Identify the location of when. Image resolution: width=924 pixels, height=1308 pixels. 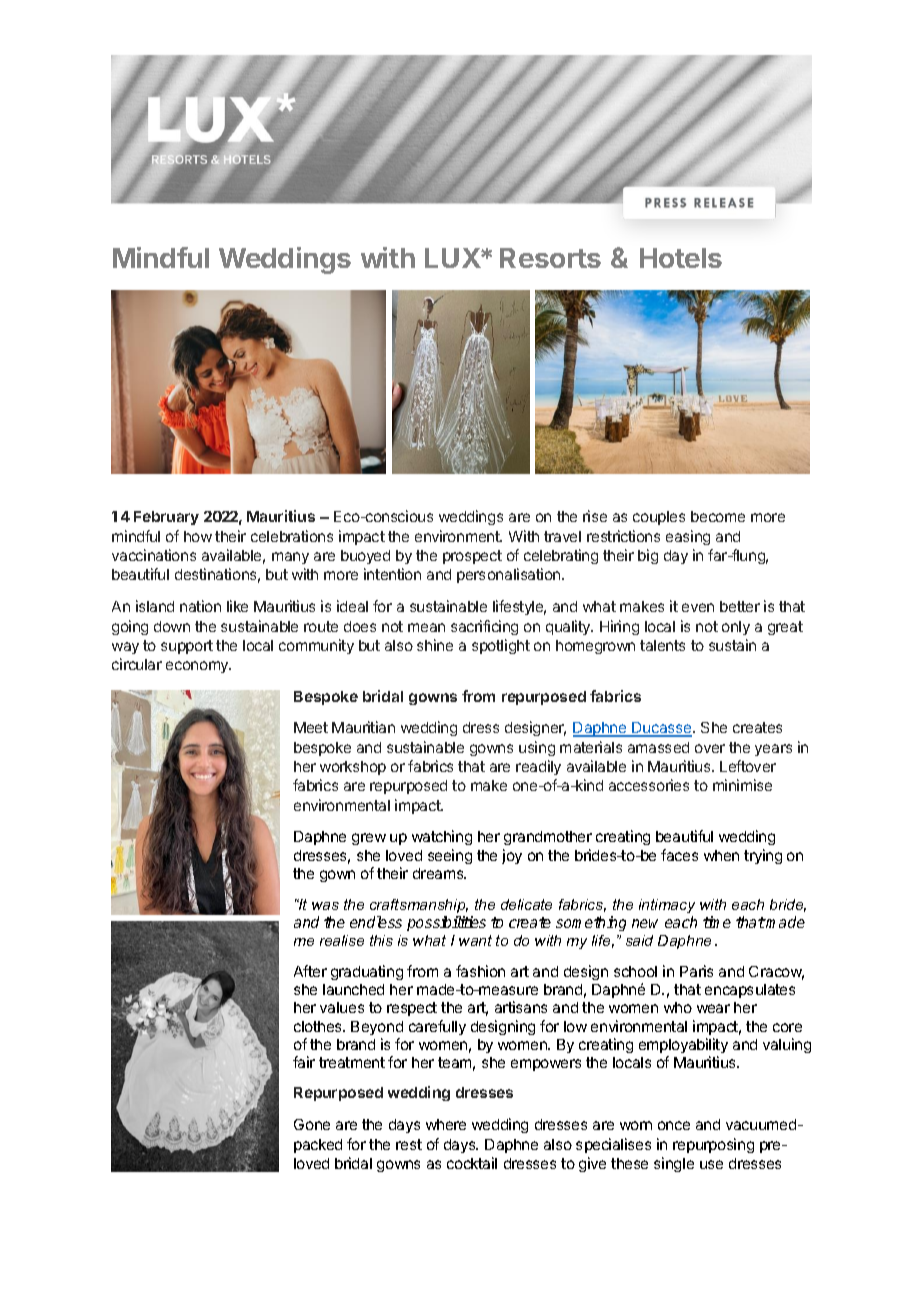
(721, 855).
